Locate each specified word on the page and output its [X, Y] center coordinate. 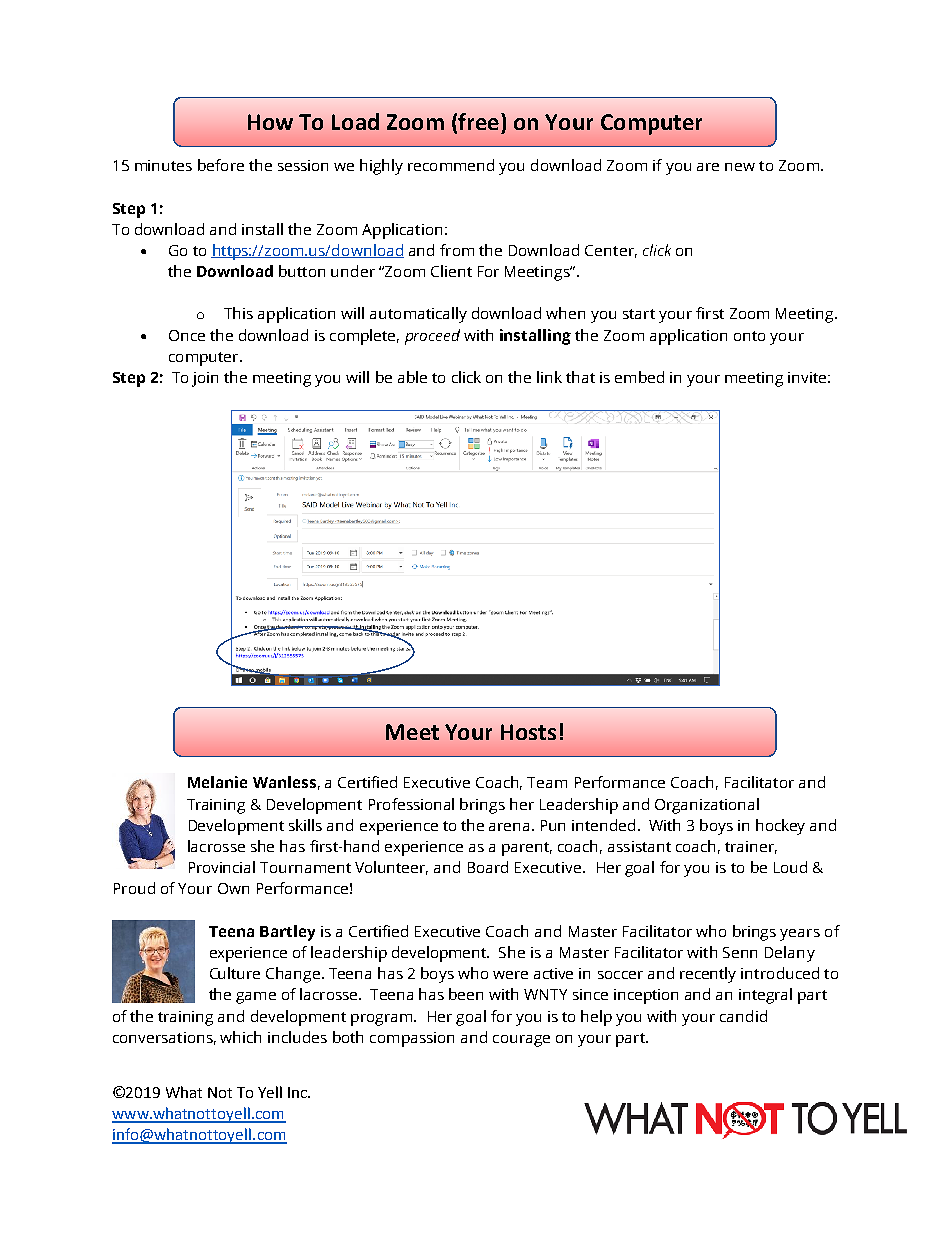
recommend [451, 165]
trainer [751, 847]
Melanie [217, 782]
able [412, 377]
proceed [432, 337]
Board [488, 867]
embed [639, 377]
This [238, 313]
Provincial [222, 867]
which [240, 1037]
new [740, 167]
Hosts [528, 732]
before [221, 165]
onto [749, 336]
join [205, 379]
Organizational [707, 806]
